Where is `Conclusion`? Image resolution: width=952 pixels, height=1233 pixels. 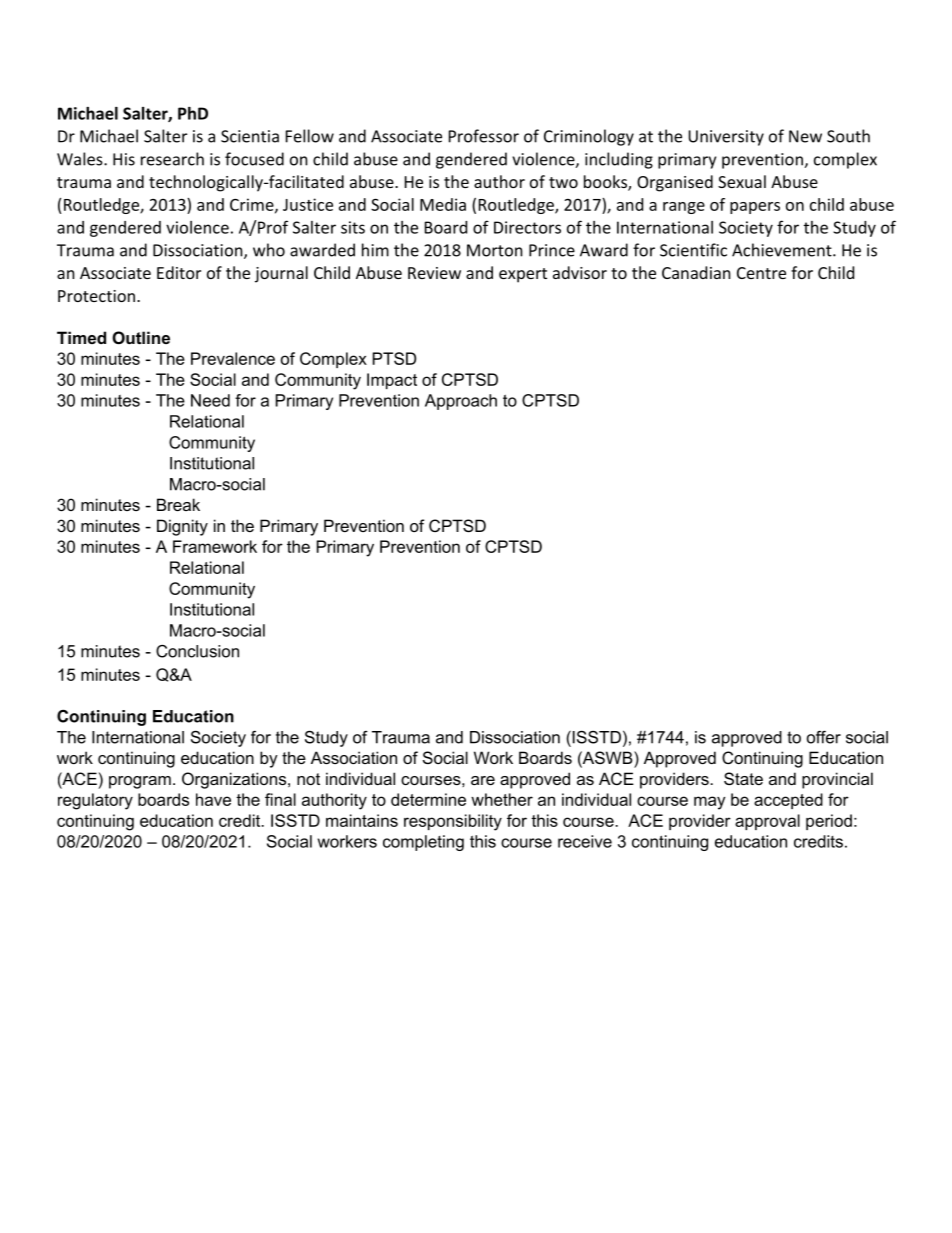
Conclusion is located at coordinates (197, 651).
